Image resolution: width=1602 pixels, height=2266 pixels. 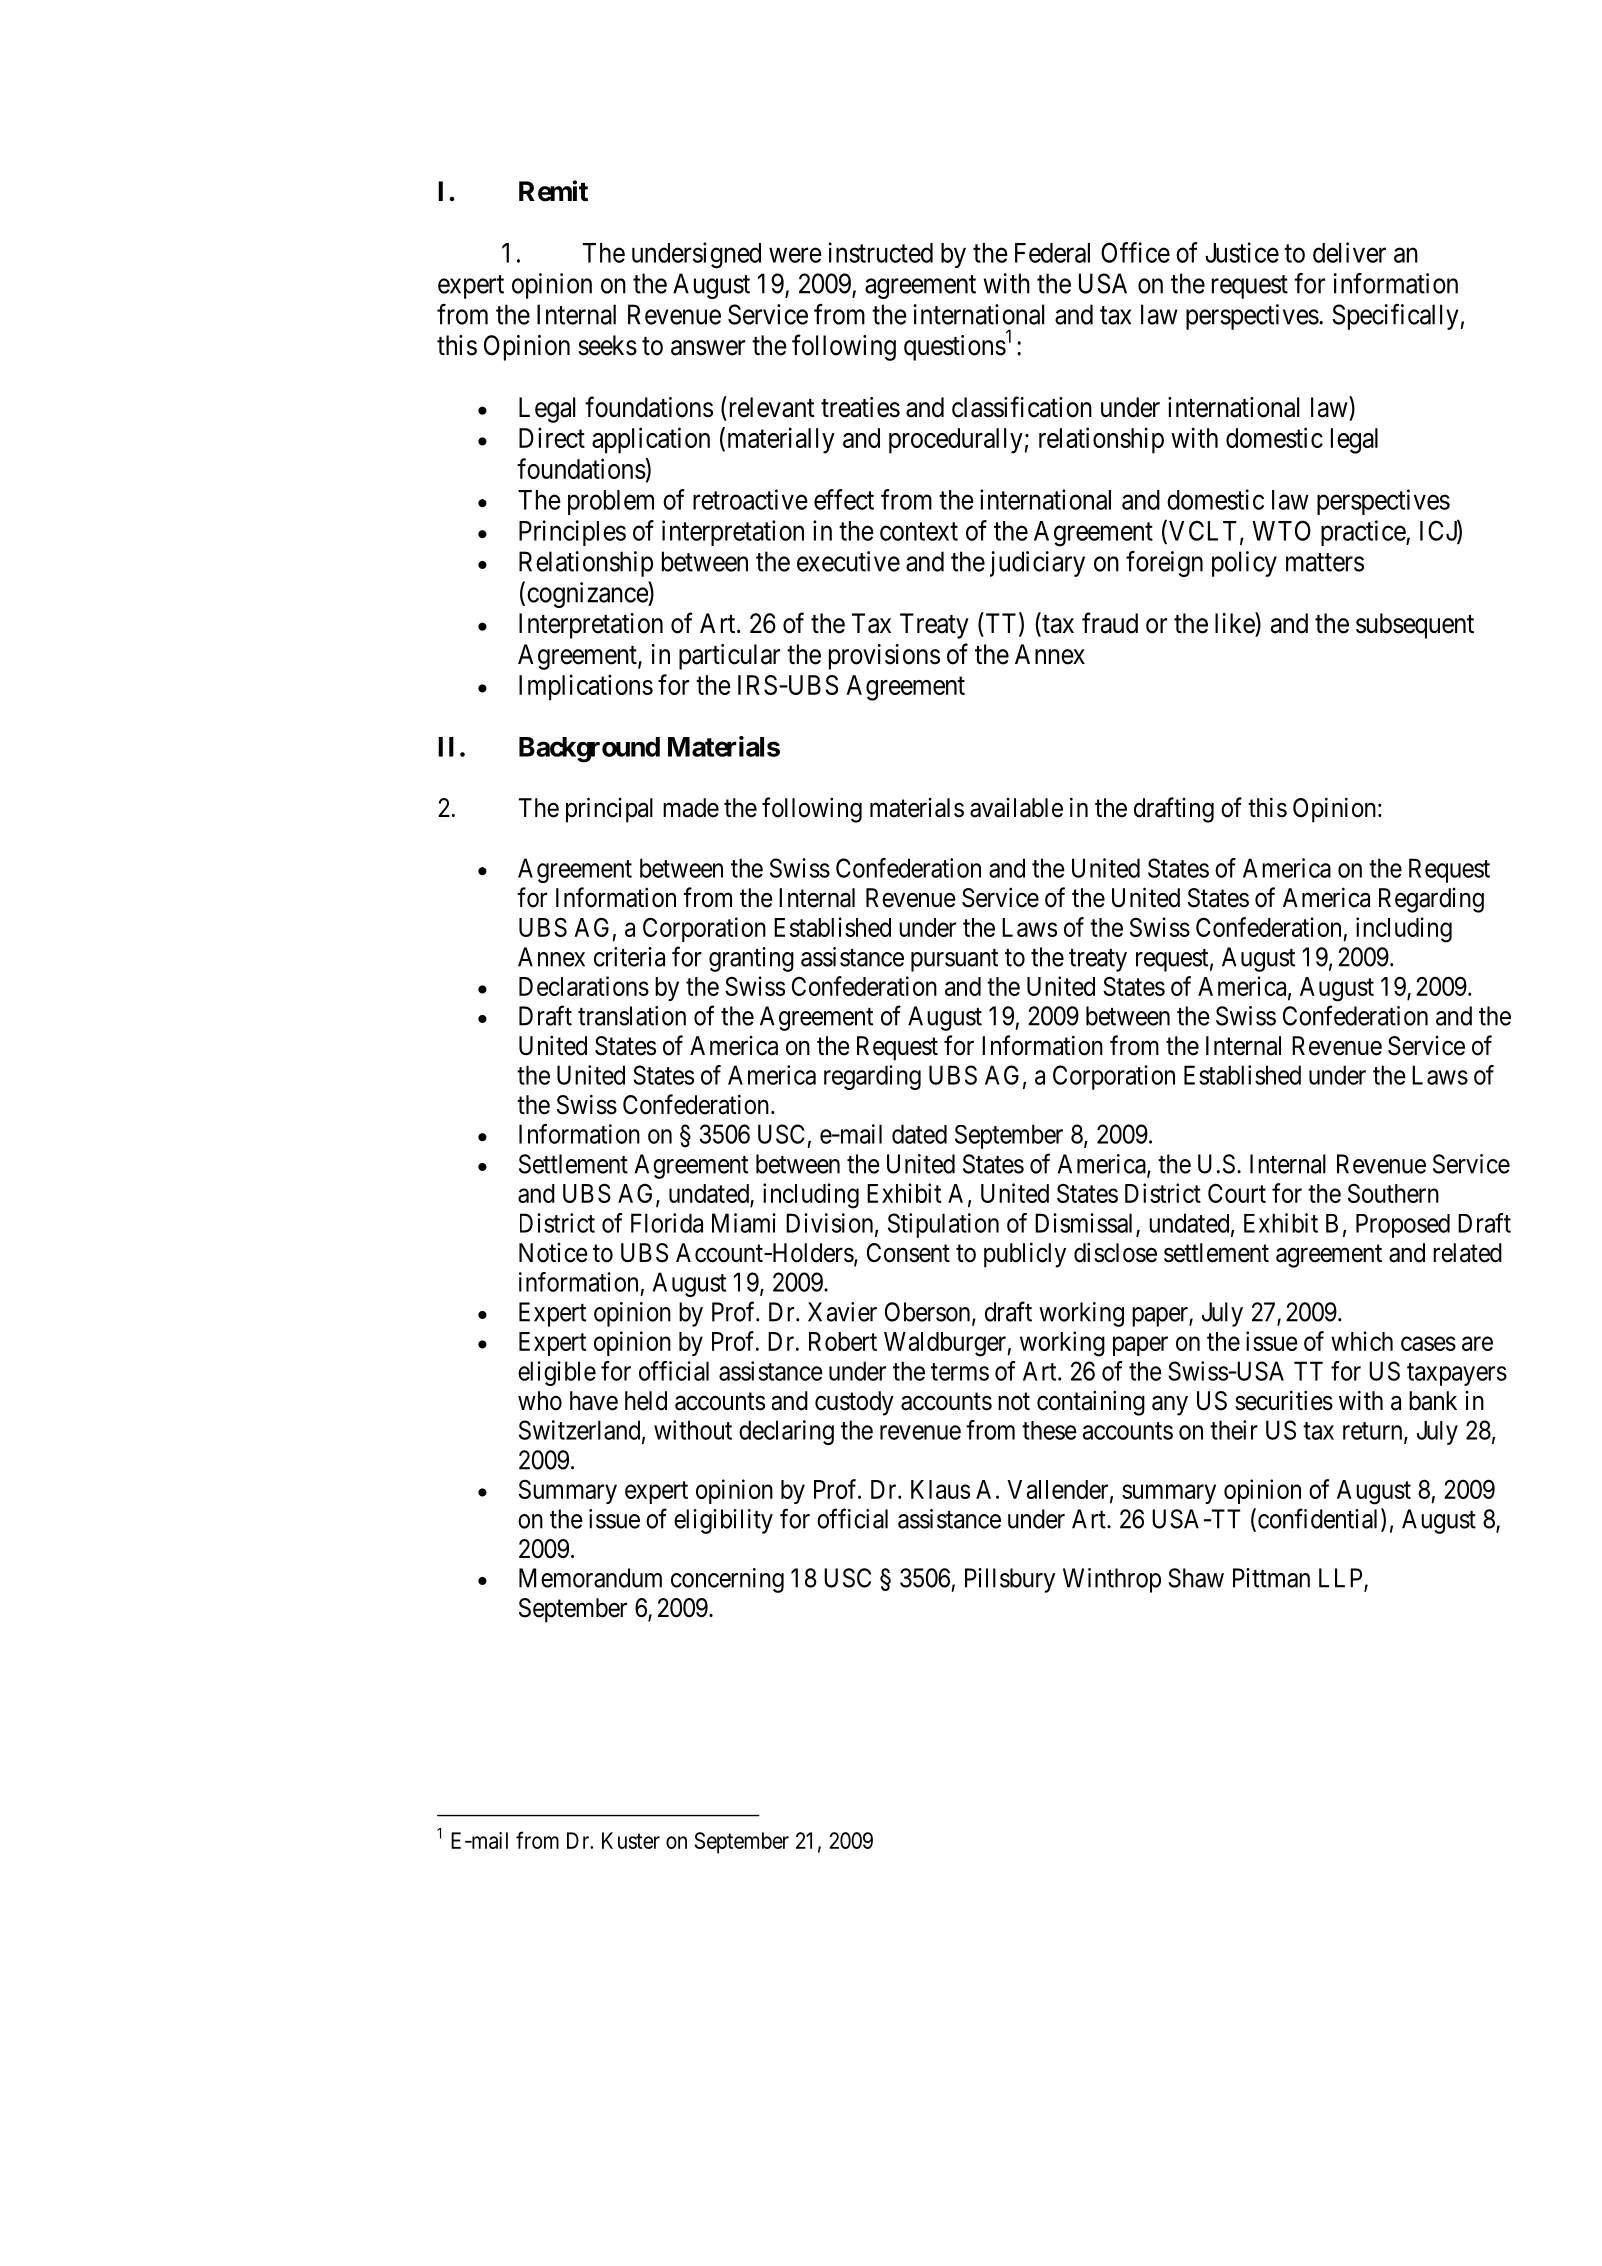 I want to click on translation, so click(x=632, y=1016).
